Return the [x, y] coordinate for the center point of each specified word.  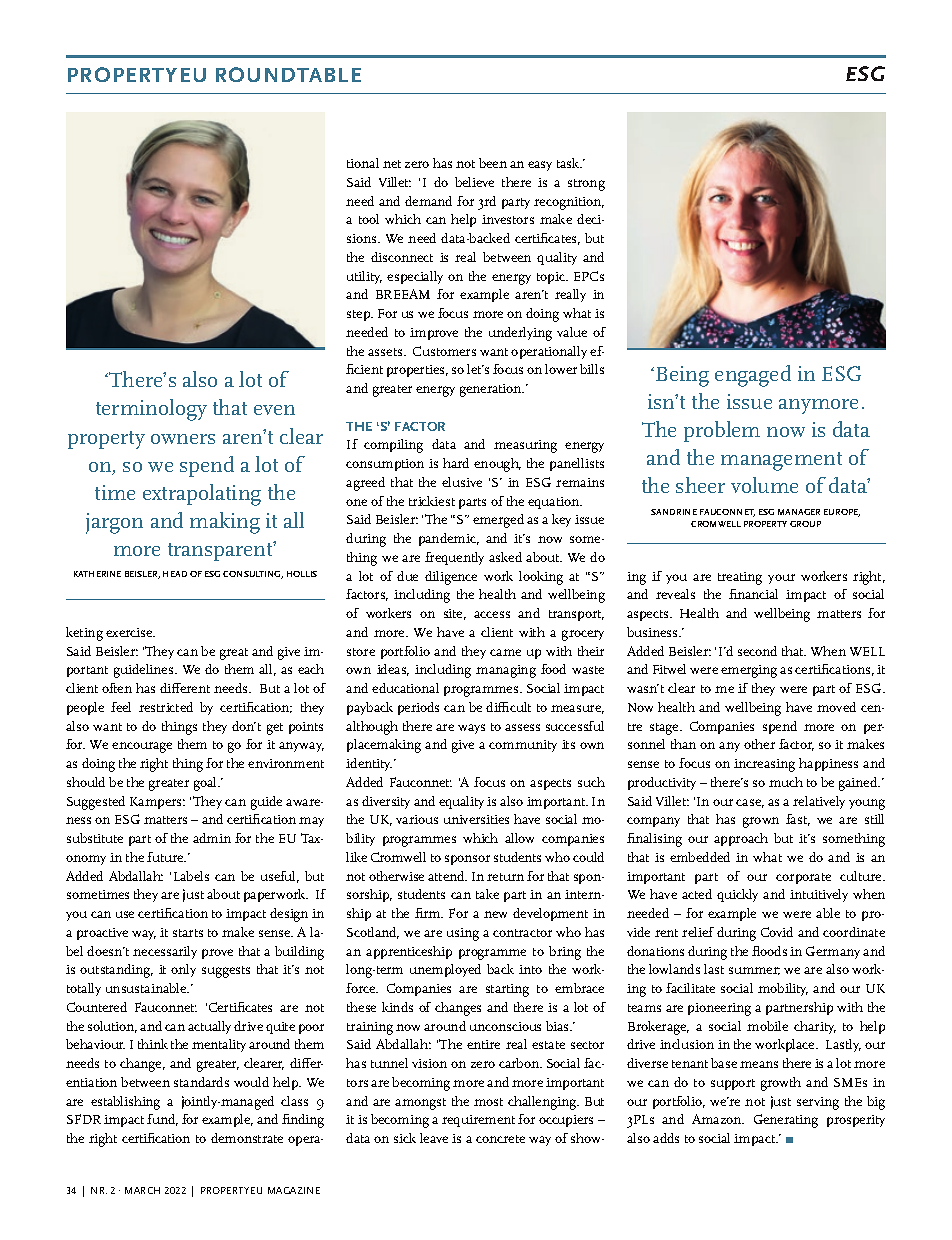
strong [586, 185]
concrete [500, 1139]
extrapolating [202, 495]
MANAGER [799, 512]
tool [369, 219]
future [166, 857]
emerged [498, 521]
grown [761, 822]
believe [474, 182]
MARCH [142, 1190]
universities [476, 819]
